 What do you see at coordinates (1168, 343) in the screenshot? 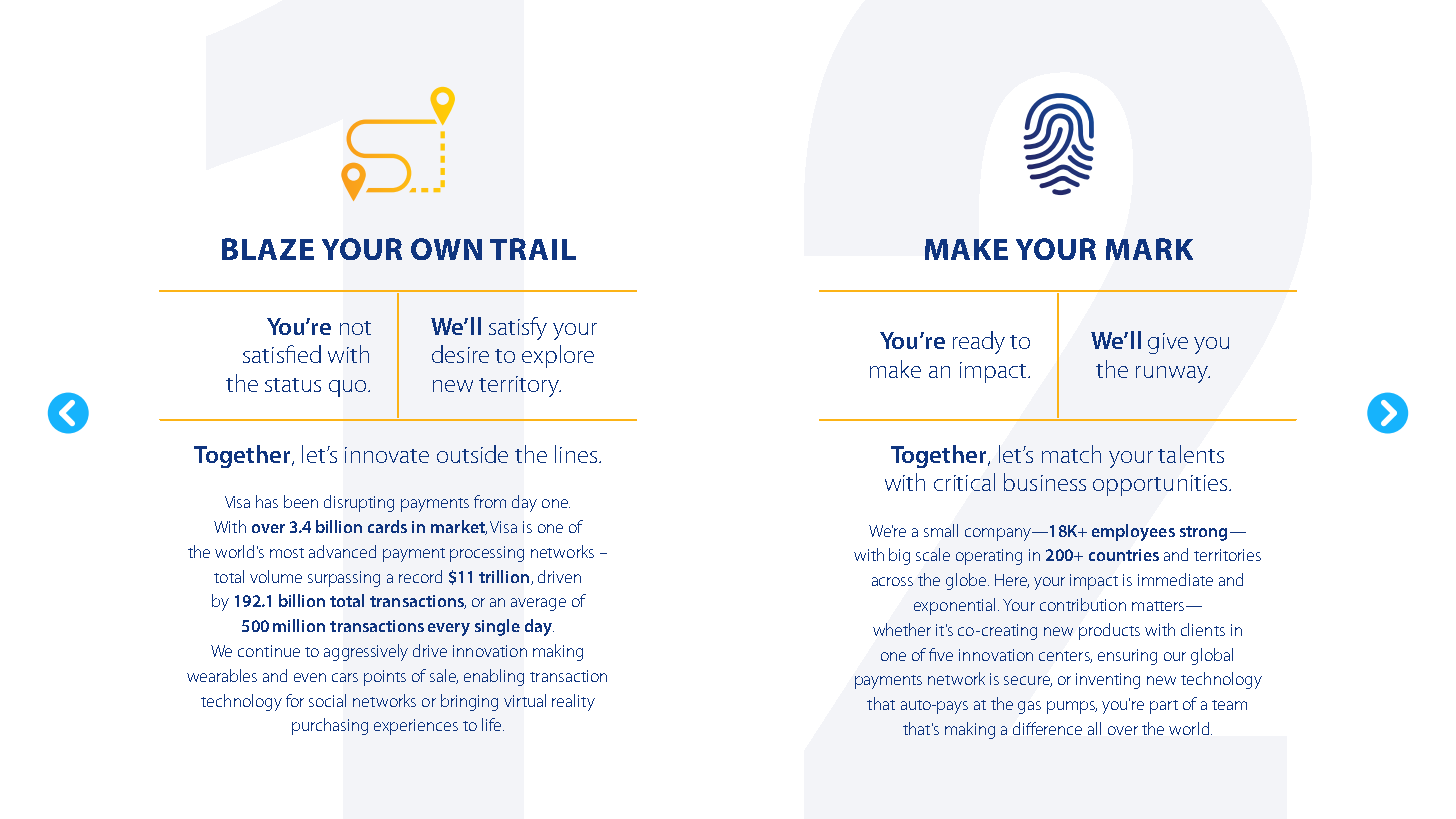
I see `give` at bounding box center [1168, 343].
